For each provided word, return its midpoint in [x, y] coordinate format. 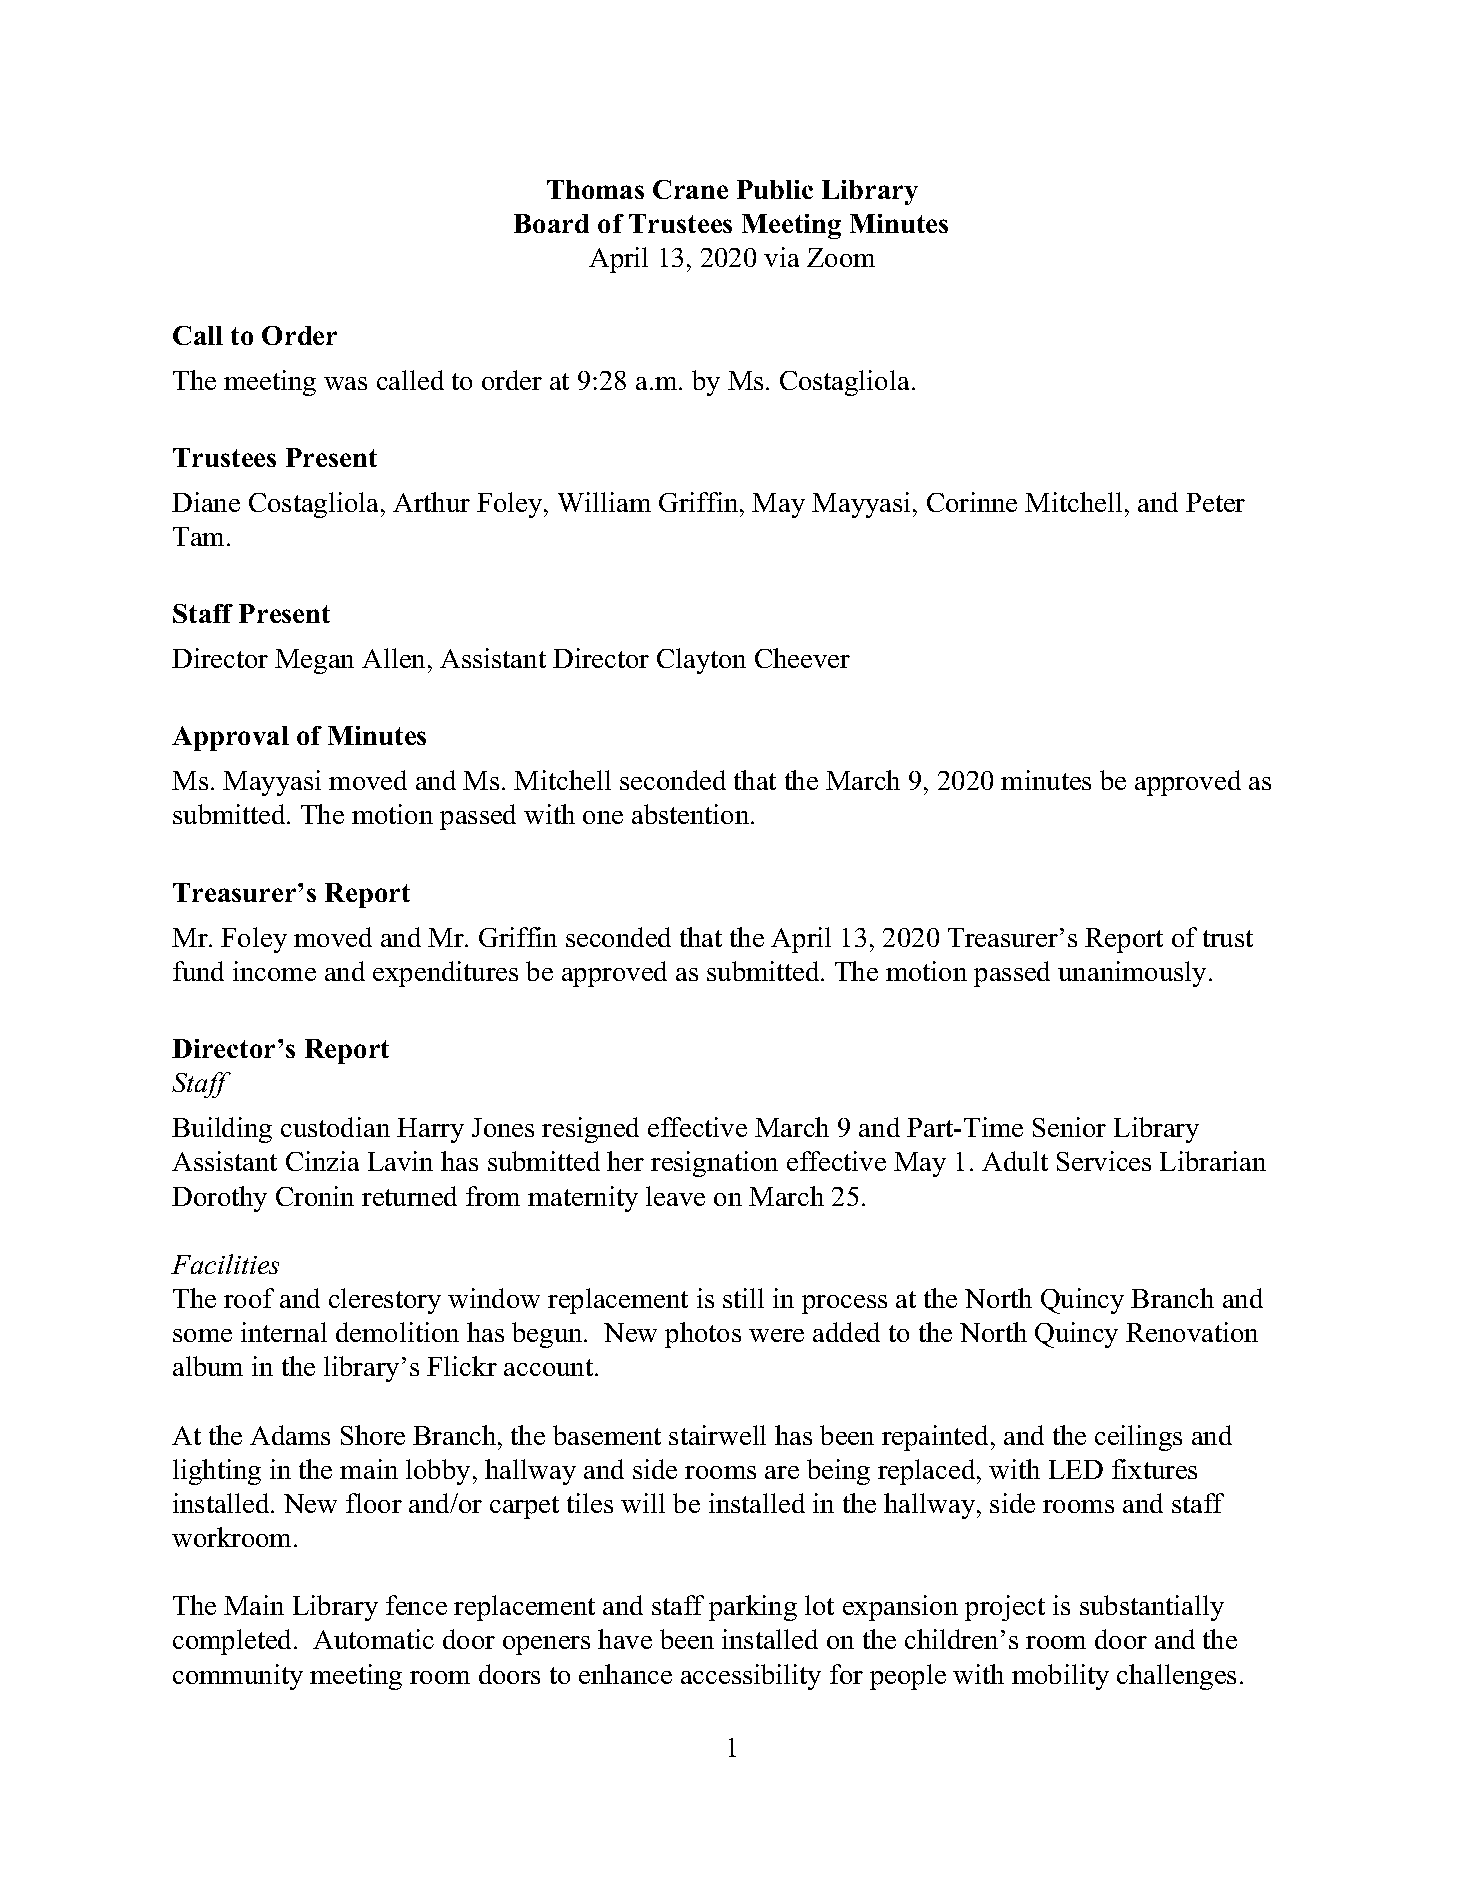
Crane [690, 189]
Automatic [373, 1639]
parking [753, 1608]
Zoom [841, 257]
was [345, 383]
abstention [692, 814]
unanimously [1132, 974]
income [274, 971]
